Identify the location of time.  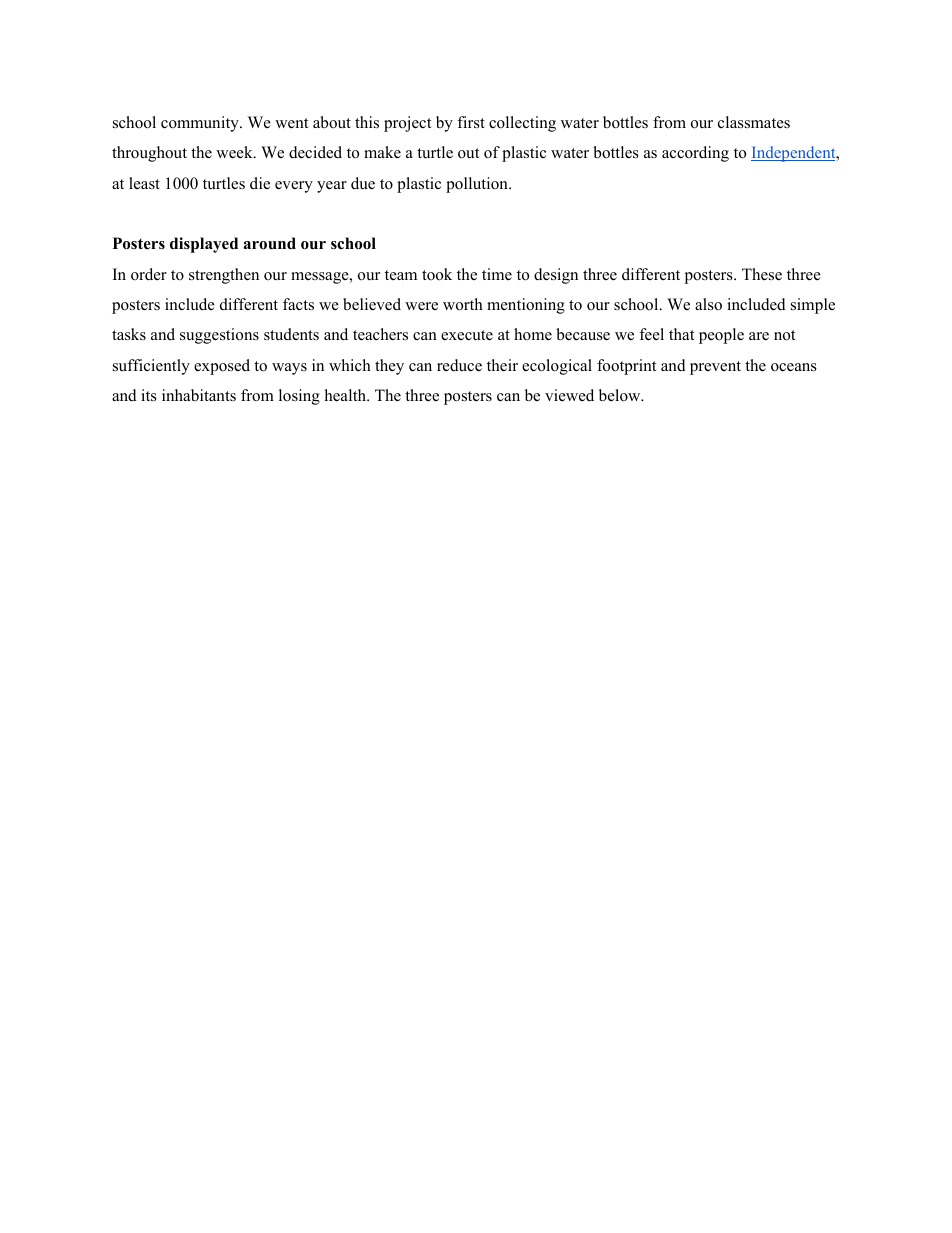
(497, 274).
